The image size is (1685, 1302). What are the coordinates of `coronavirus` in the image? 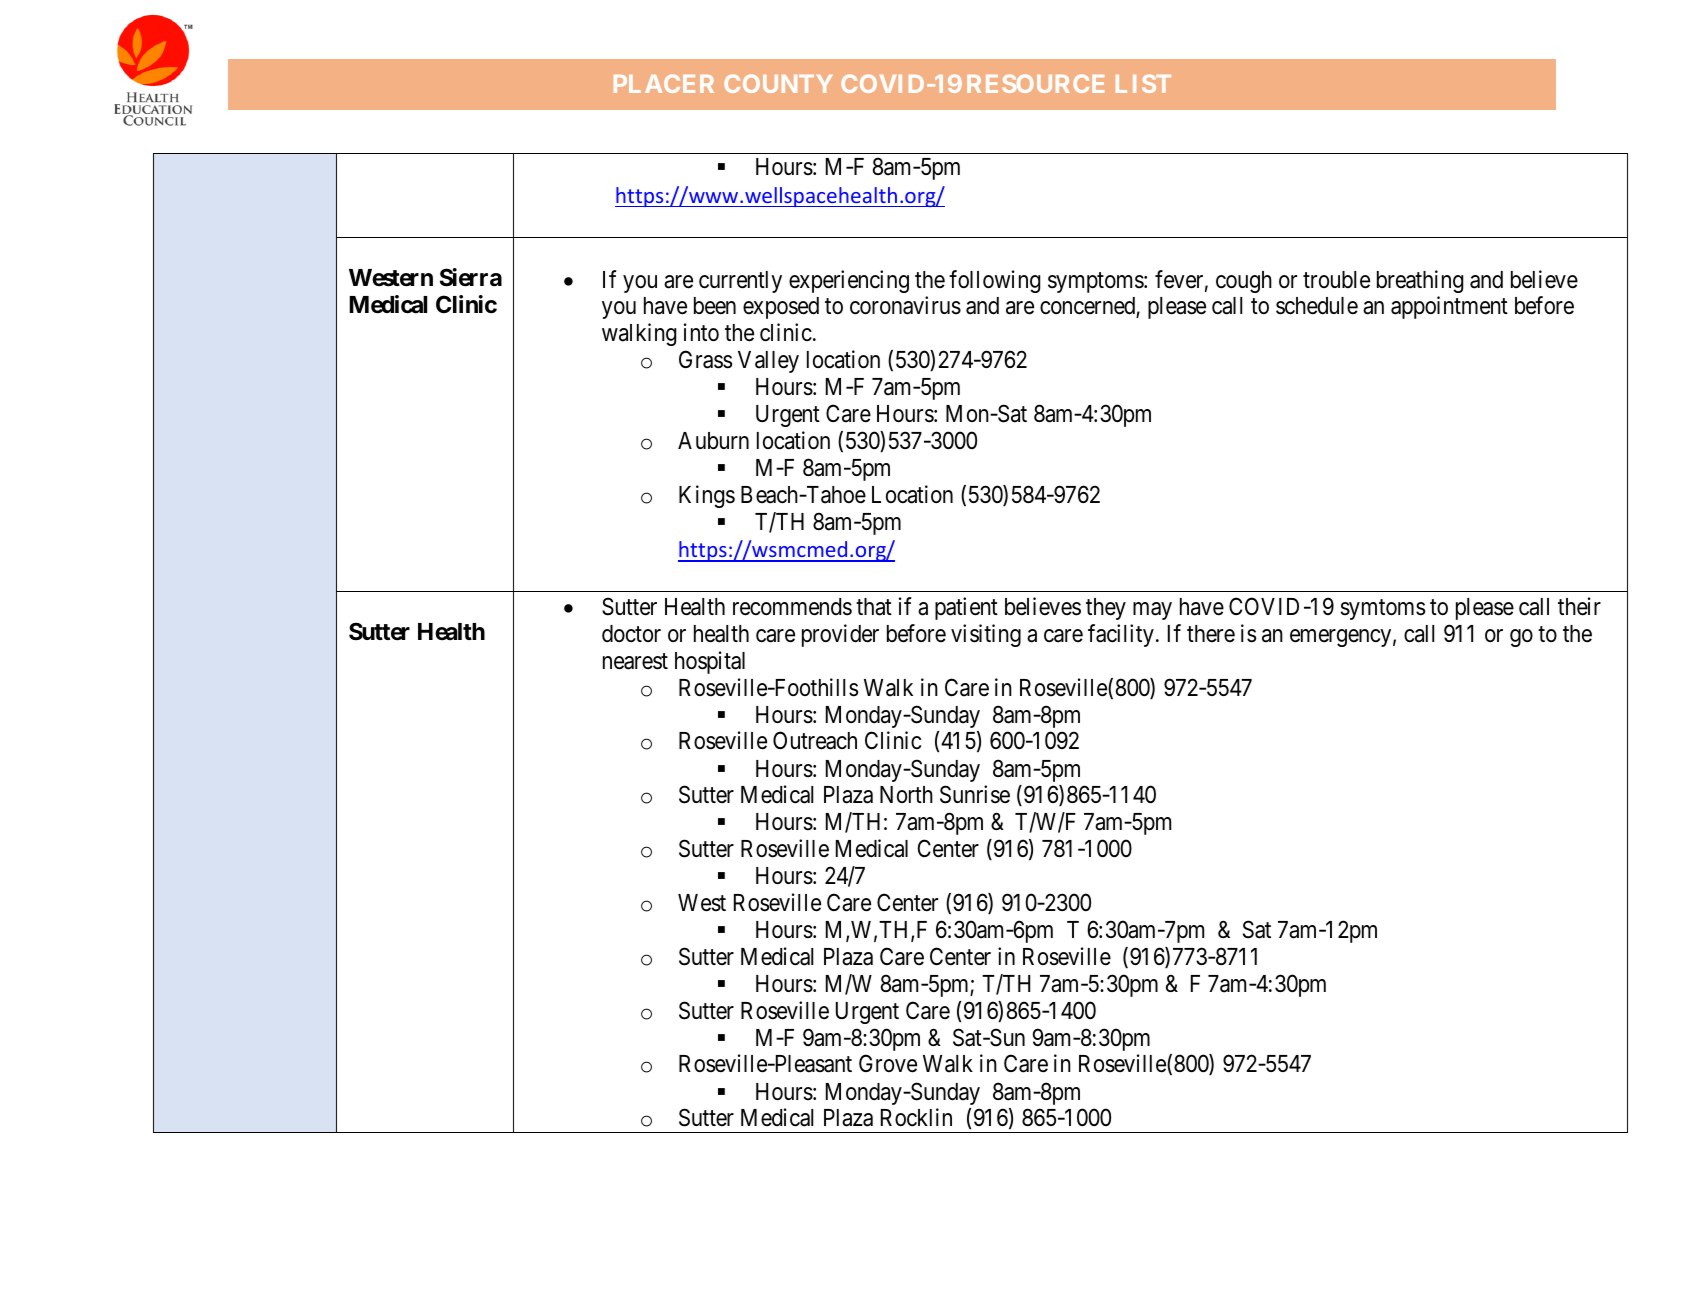 It's located at (905, 305).
